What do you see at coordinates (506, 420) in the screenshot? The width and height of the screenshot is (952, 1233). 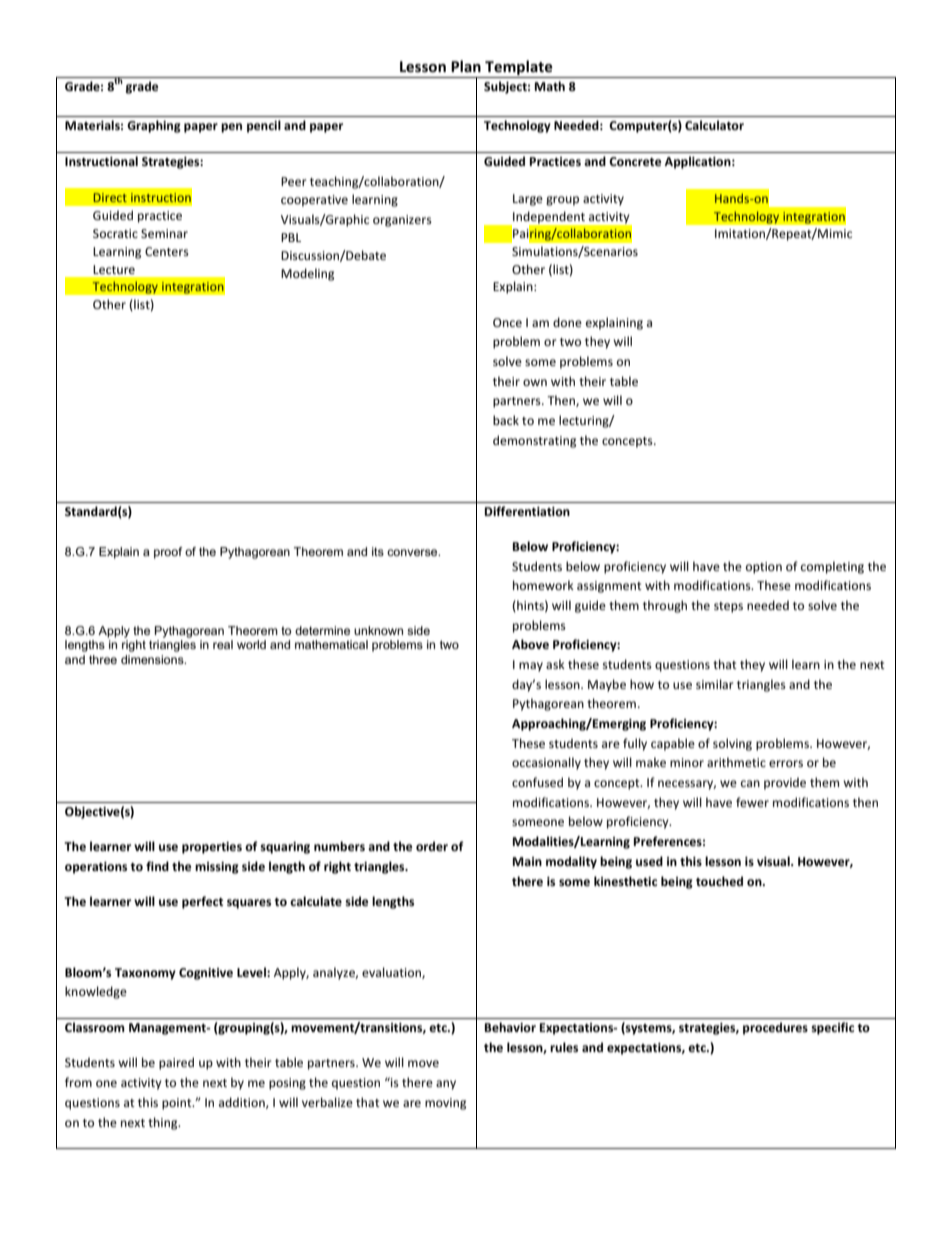 I see `back` at bounding box center [506, 420].
